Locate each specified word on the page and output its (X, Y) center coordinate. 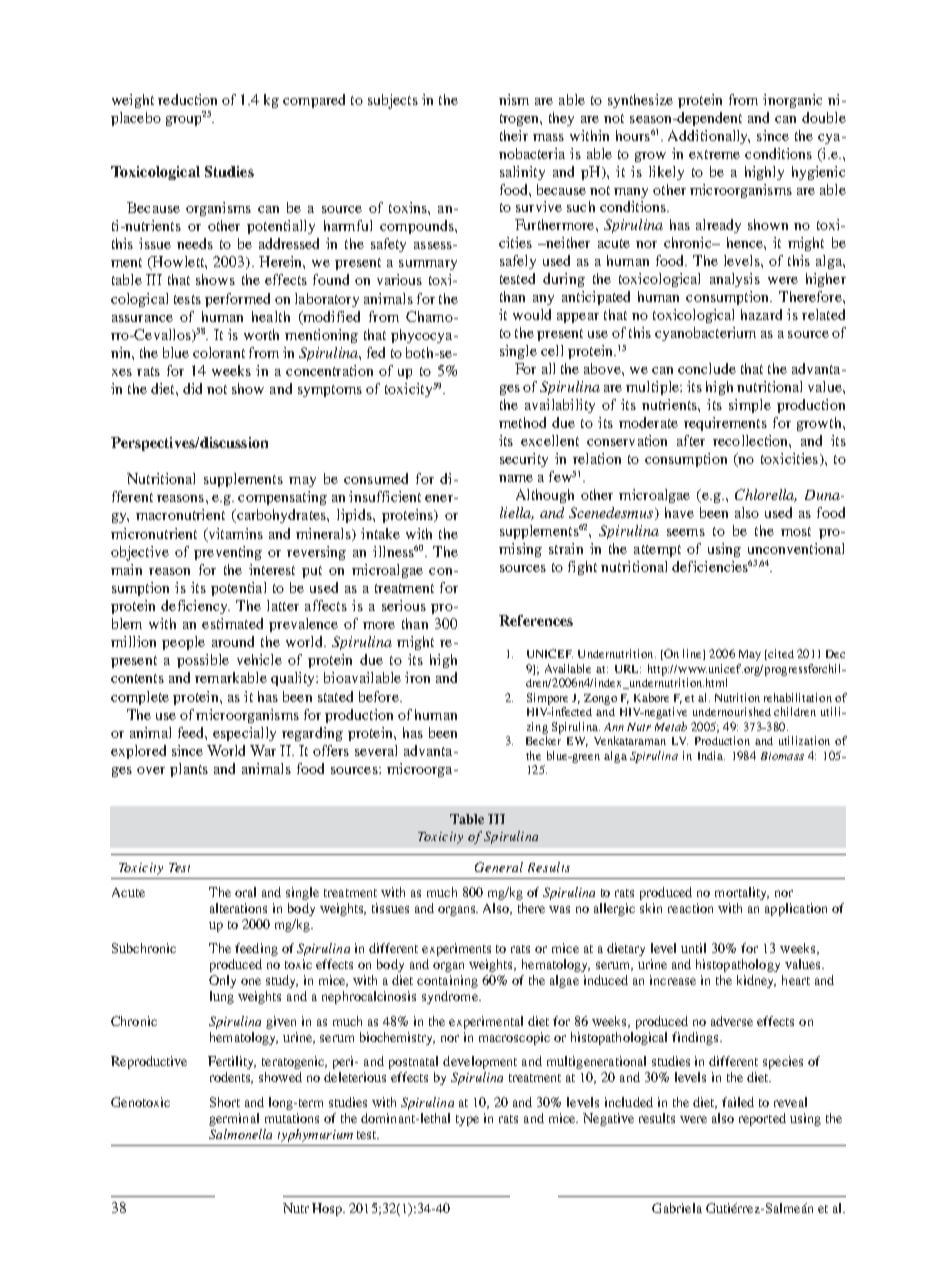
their (514, 135)
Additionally (709, 137)
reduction (187, 99)
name (516, 478)
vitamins (234, 534)
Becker (543, 740)
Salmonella (240, 1134)
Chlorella (766, 495)
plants (189, 770)
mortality (742, 893)
